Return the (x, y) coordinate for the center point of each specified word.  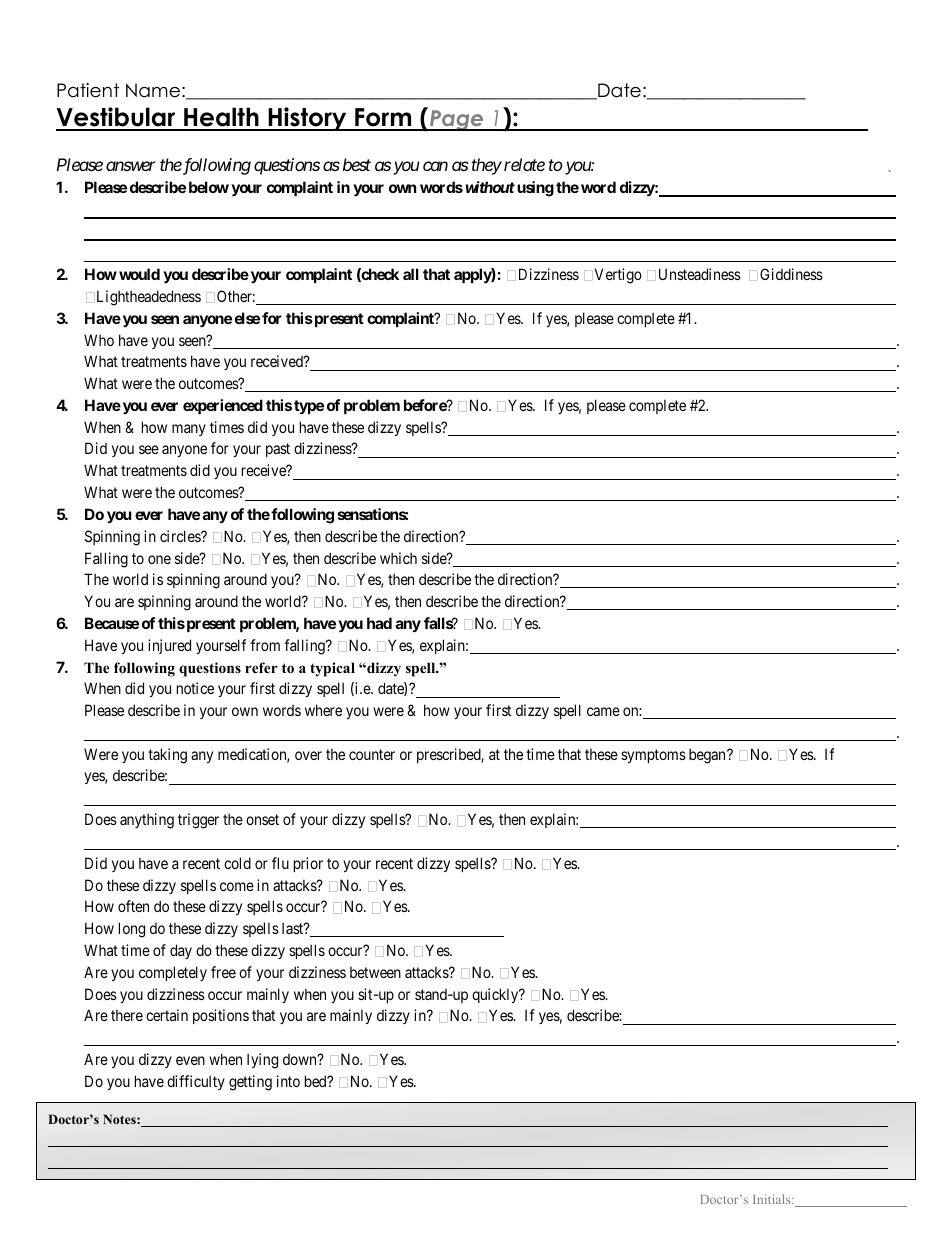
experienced (223, 406)
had (379, 623)
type (309, 407)
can (435, 166)
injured (169, 646)
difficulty (196, 1082)
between (375, 972)
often (133, 906)
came (603, 711)
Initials (773, 1199)
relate (524, 164)
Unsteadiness (700, 274)
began (708, 756)
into (288, 1081)
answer (131, 166)
